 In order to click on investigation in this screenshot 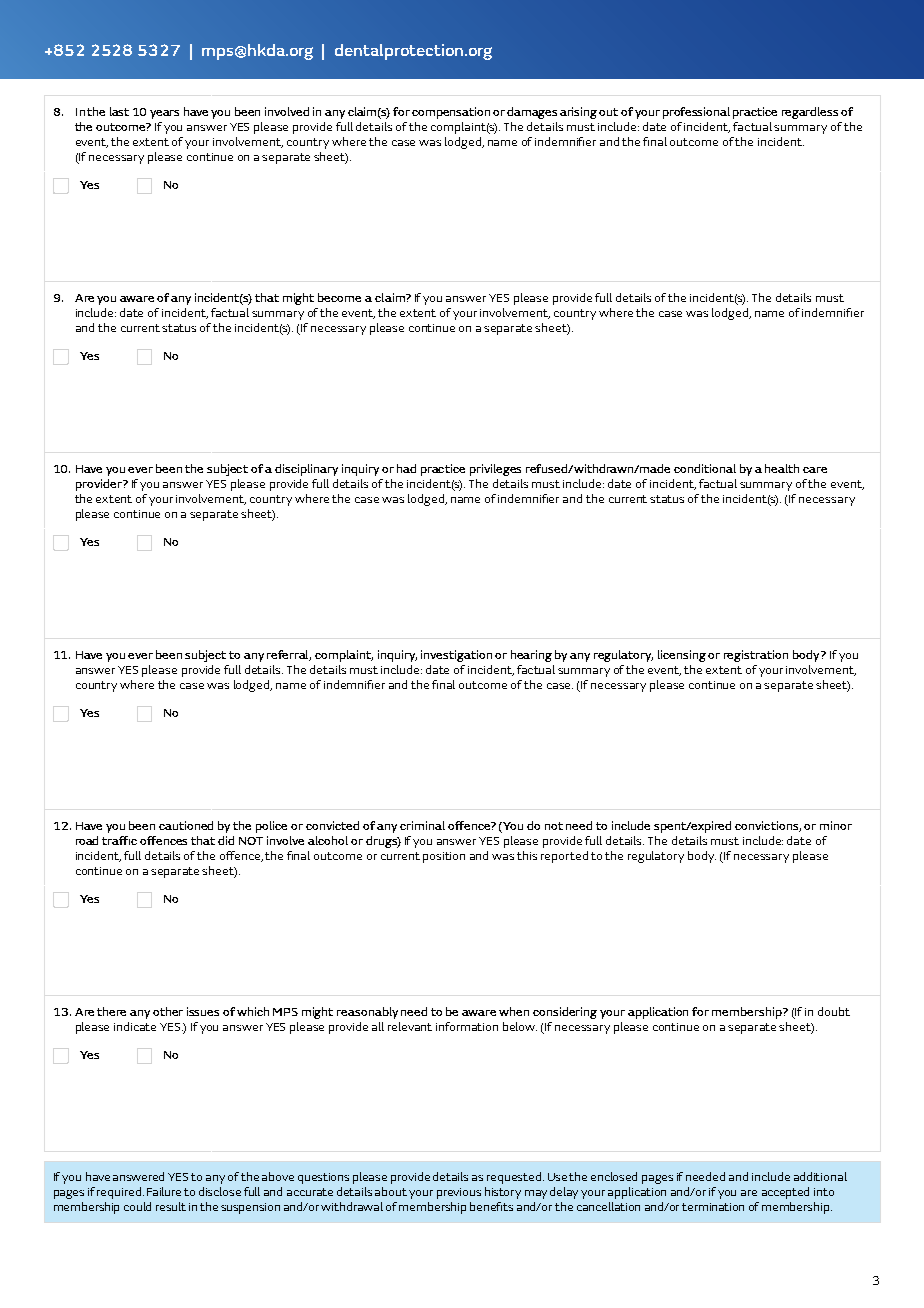, I will do `click(456, 656)`.
